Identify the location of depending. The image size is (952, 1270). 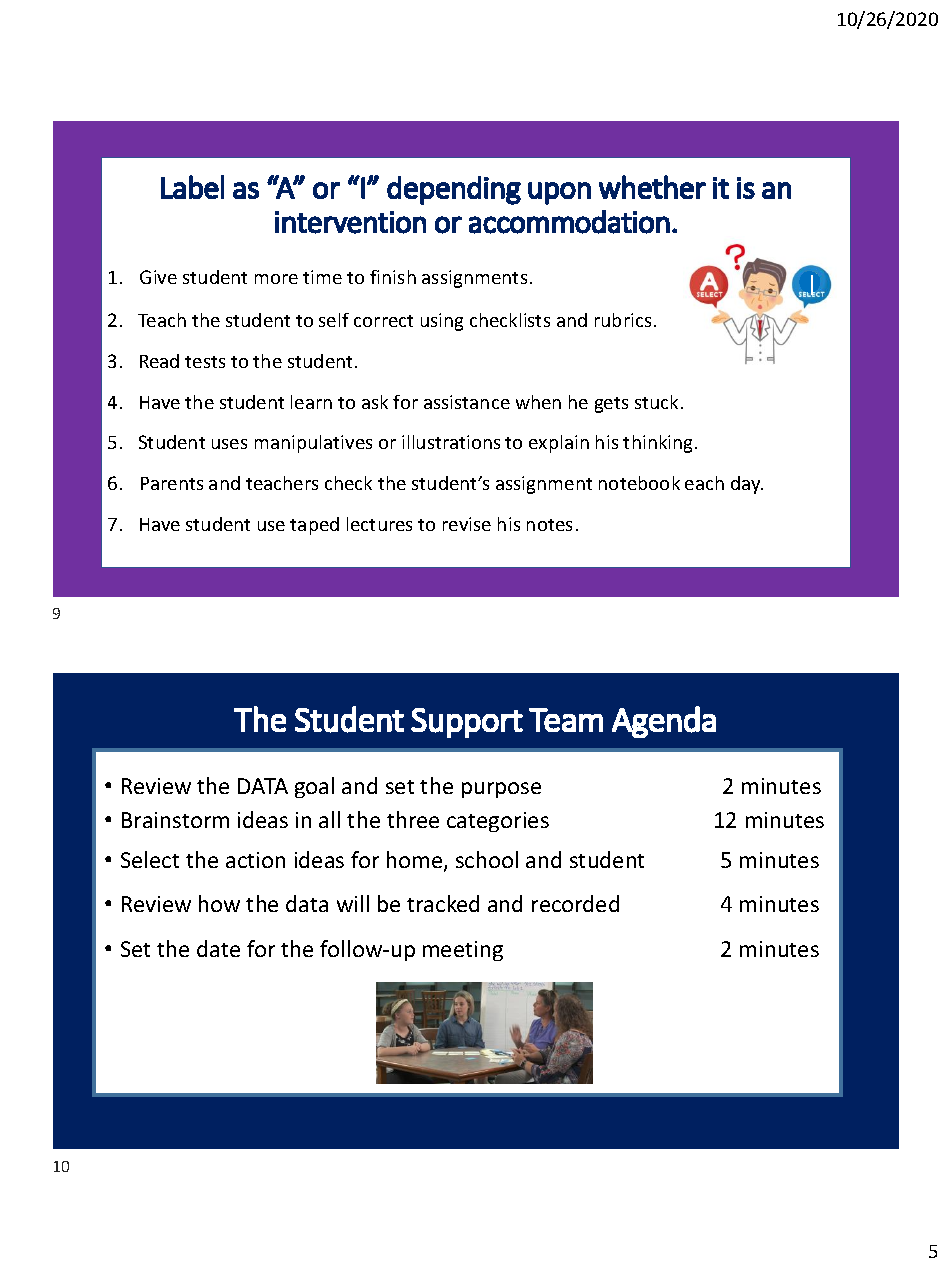
(454, 190).
